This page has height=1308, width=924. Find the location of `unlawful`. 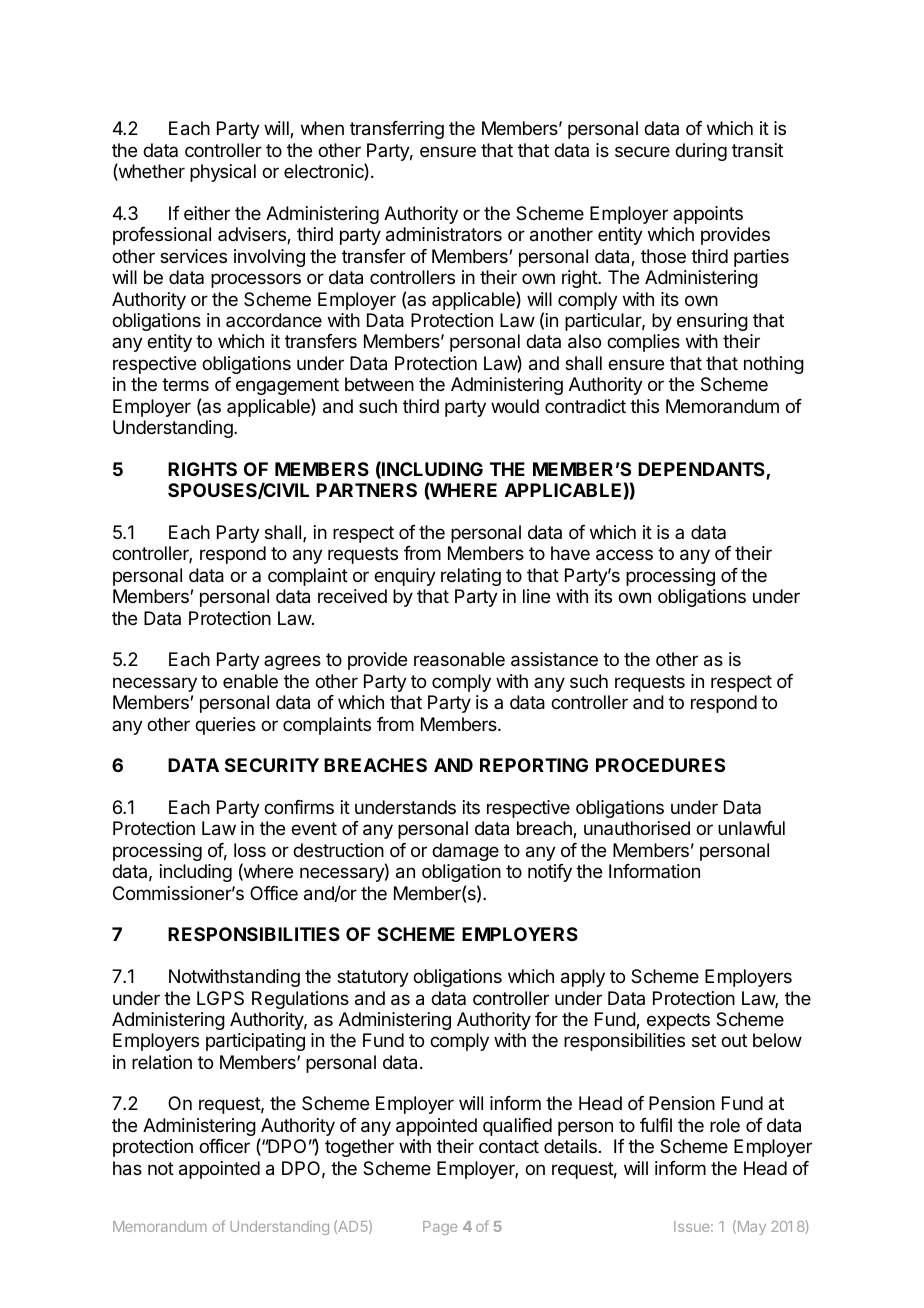

unlawful is located at coordinates (751, 828).
